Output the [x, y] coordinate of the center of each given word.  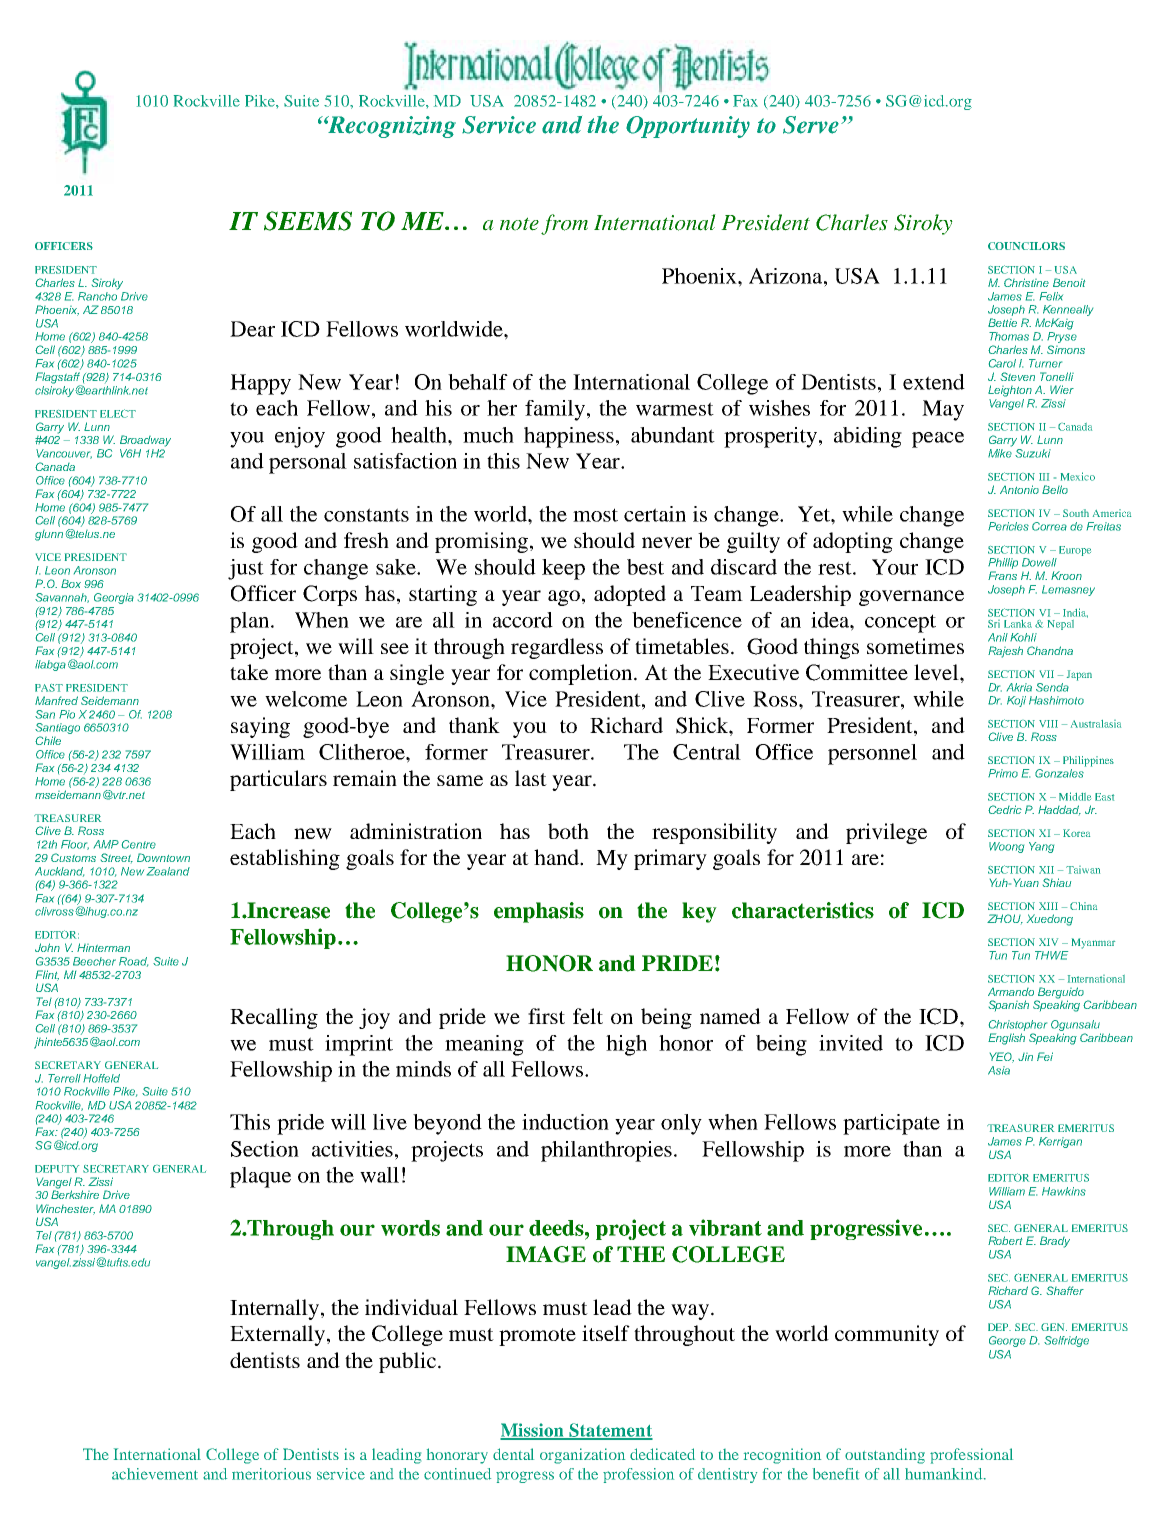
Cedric [1005, 809]
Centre [139, 844]
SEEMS [308, 221]
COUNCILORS [1026, 246]
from [564, 224]
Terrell [64, 1078]
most [595, 515]
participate [891, 1124]
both [568, 831]
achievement [155, 1474]
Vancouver [64, 454]
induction [565, 1122]
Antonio [1019, 489]
